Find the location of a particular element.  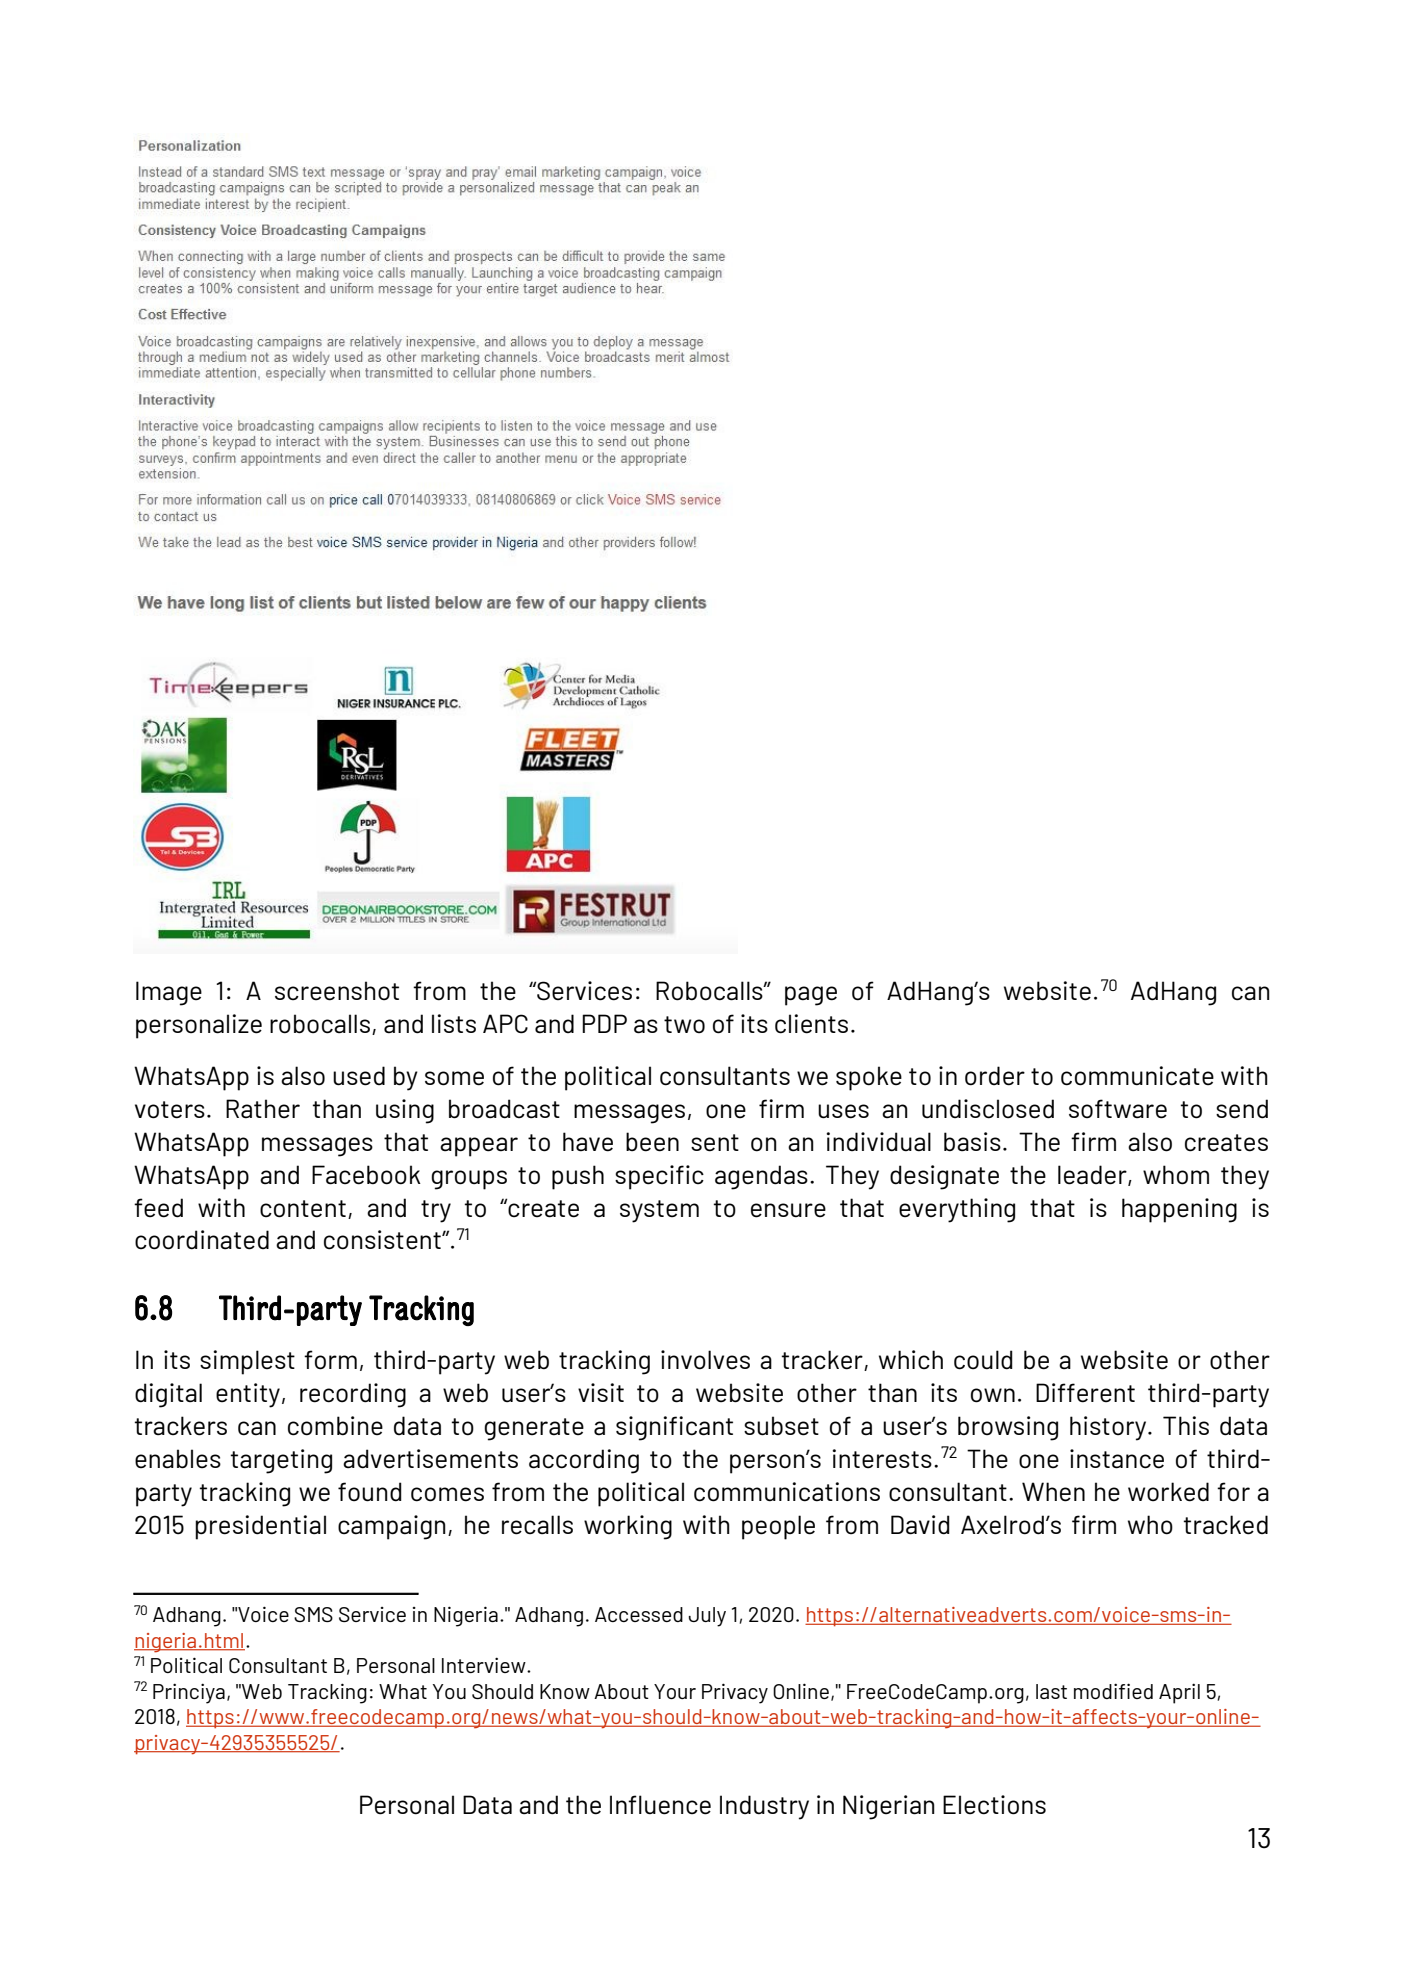

communicate is located at coordinates (1137, 1076).
